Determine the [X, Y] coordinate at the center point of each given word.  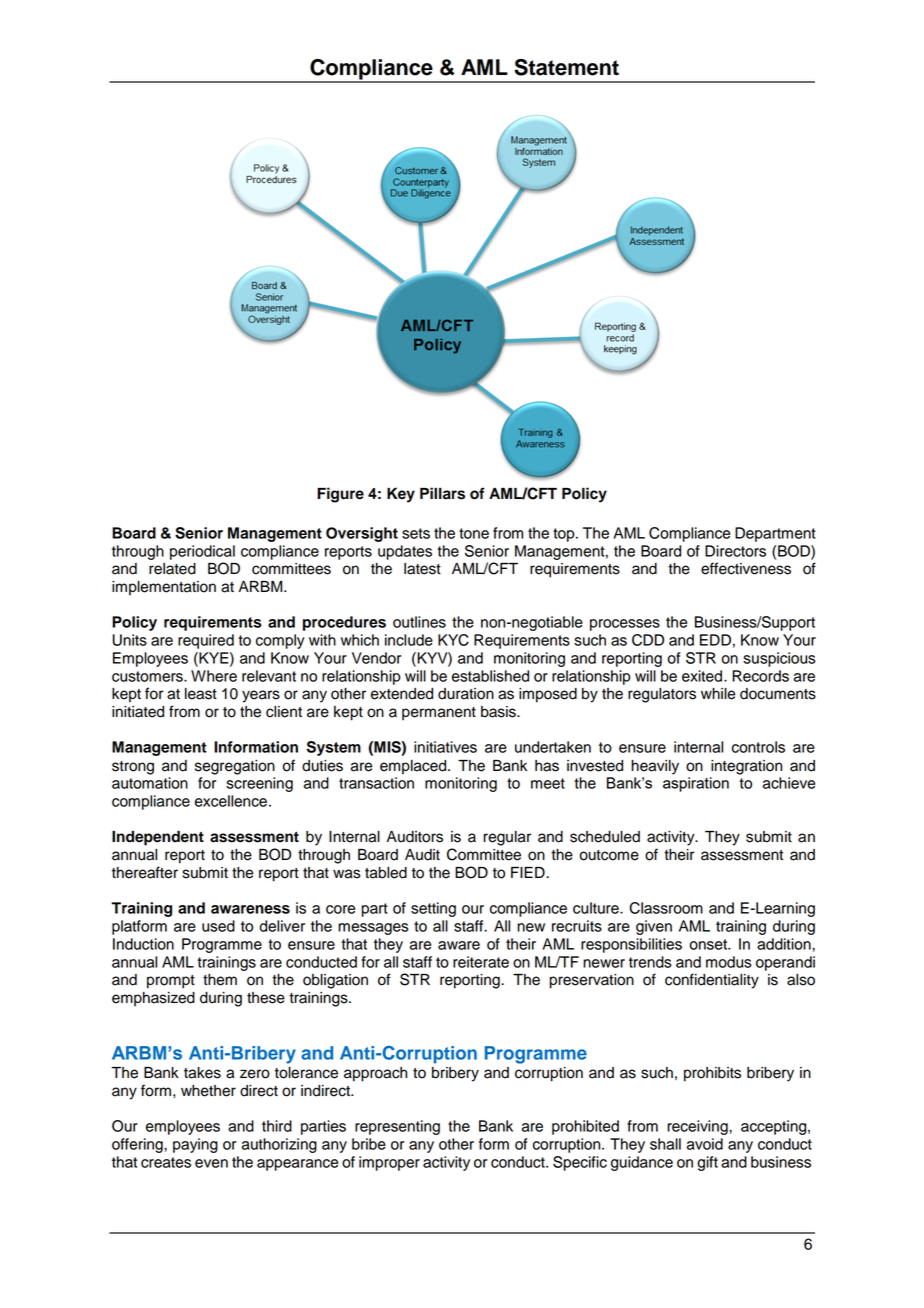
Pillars [442, 493]
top [565, 535]
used [218, 926]
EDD [715, 640]
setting [433, 909]
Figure [340, 495]
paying [195, 1145]
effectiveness [746, 568]
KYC [453, 640]
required [206, 641]
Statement [566, 67]
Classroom [666, 908]
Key [401, 495]
